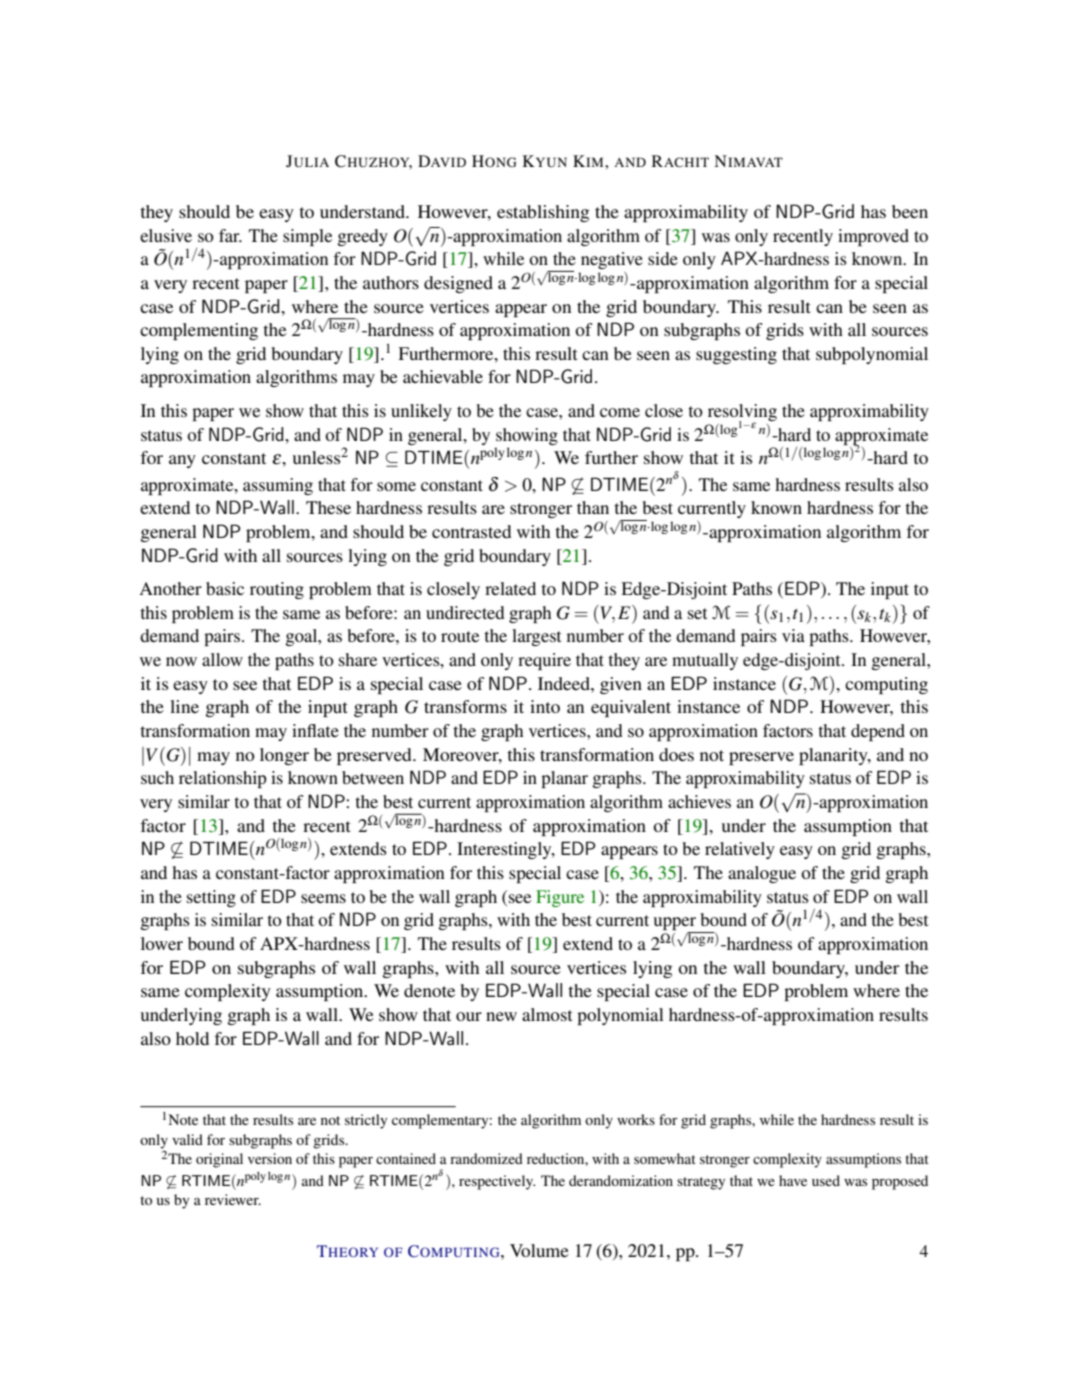 The width and height of the document is (1069, 1383). What do you see at coordinates (873, 237) in the document?
I see `improved` at bounding box center [873, 237].
